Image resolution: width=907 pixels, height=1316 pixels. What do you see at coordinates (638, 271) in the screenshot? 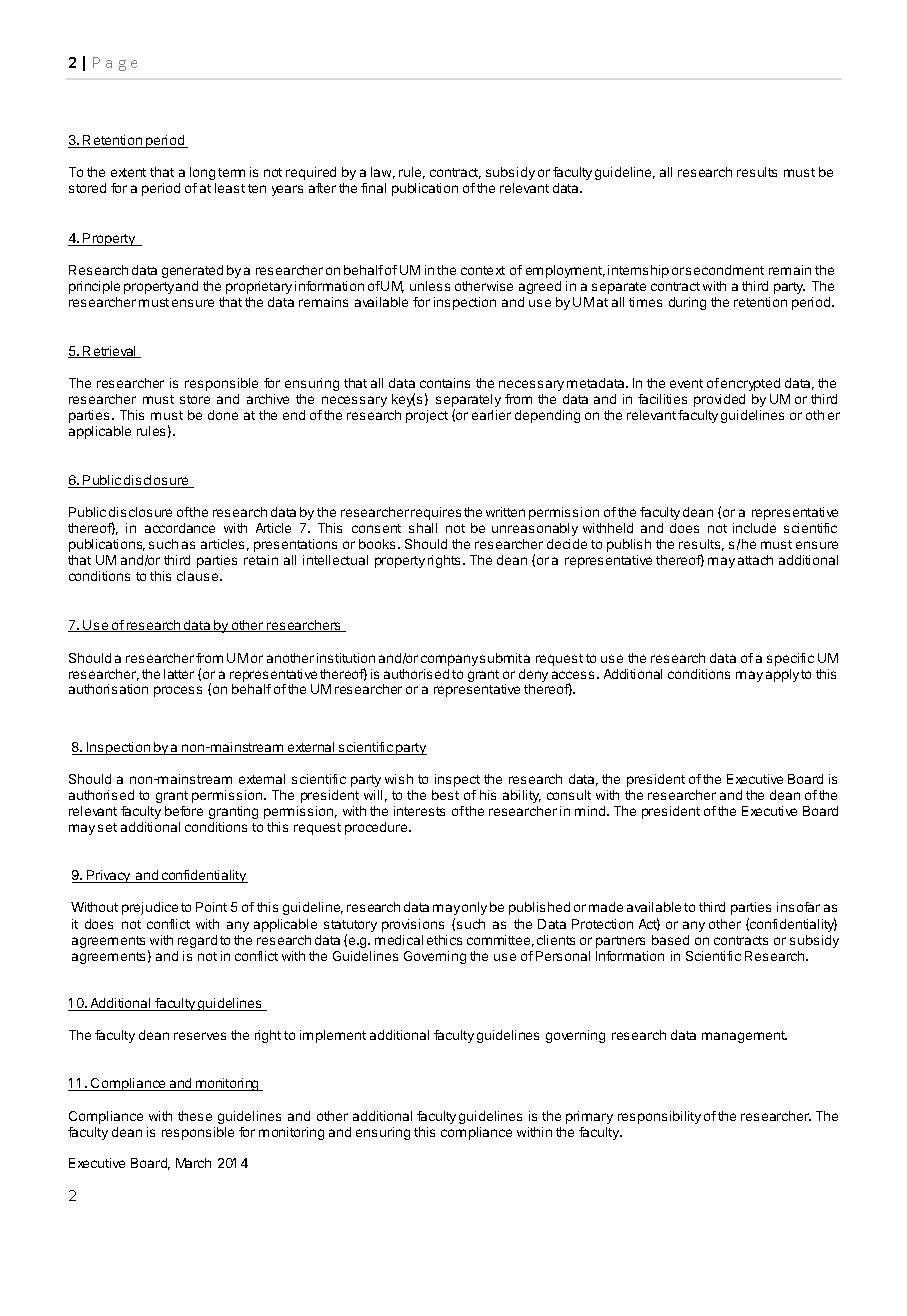
I see `internship` at bounding box center [638, 271].
